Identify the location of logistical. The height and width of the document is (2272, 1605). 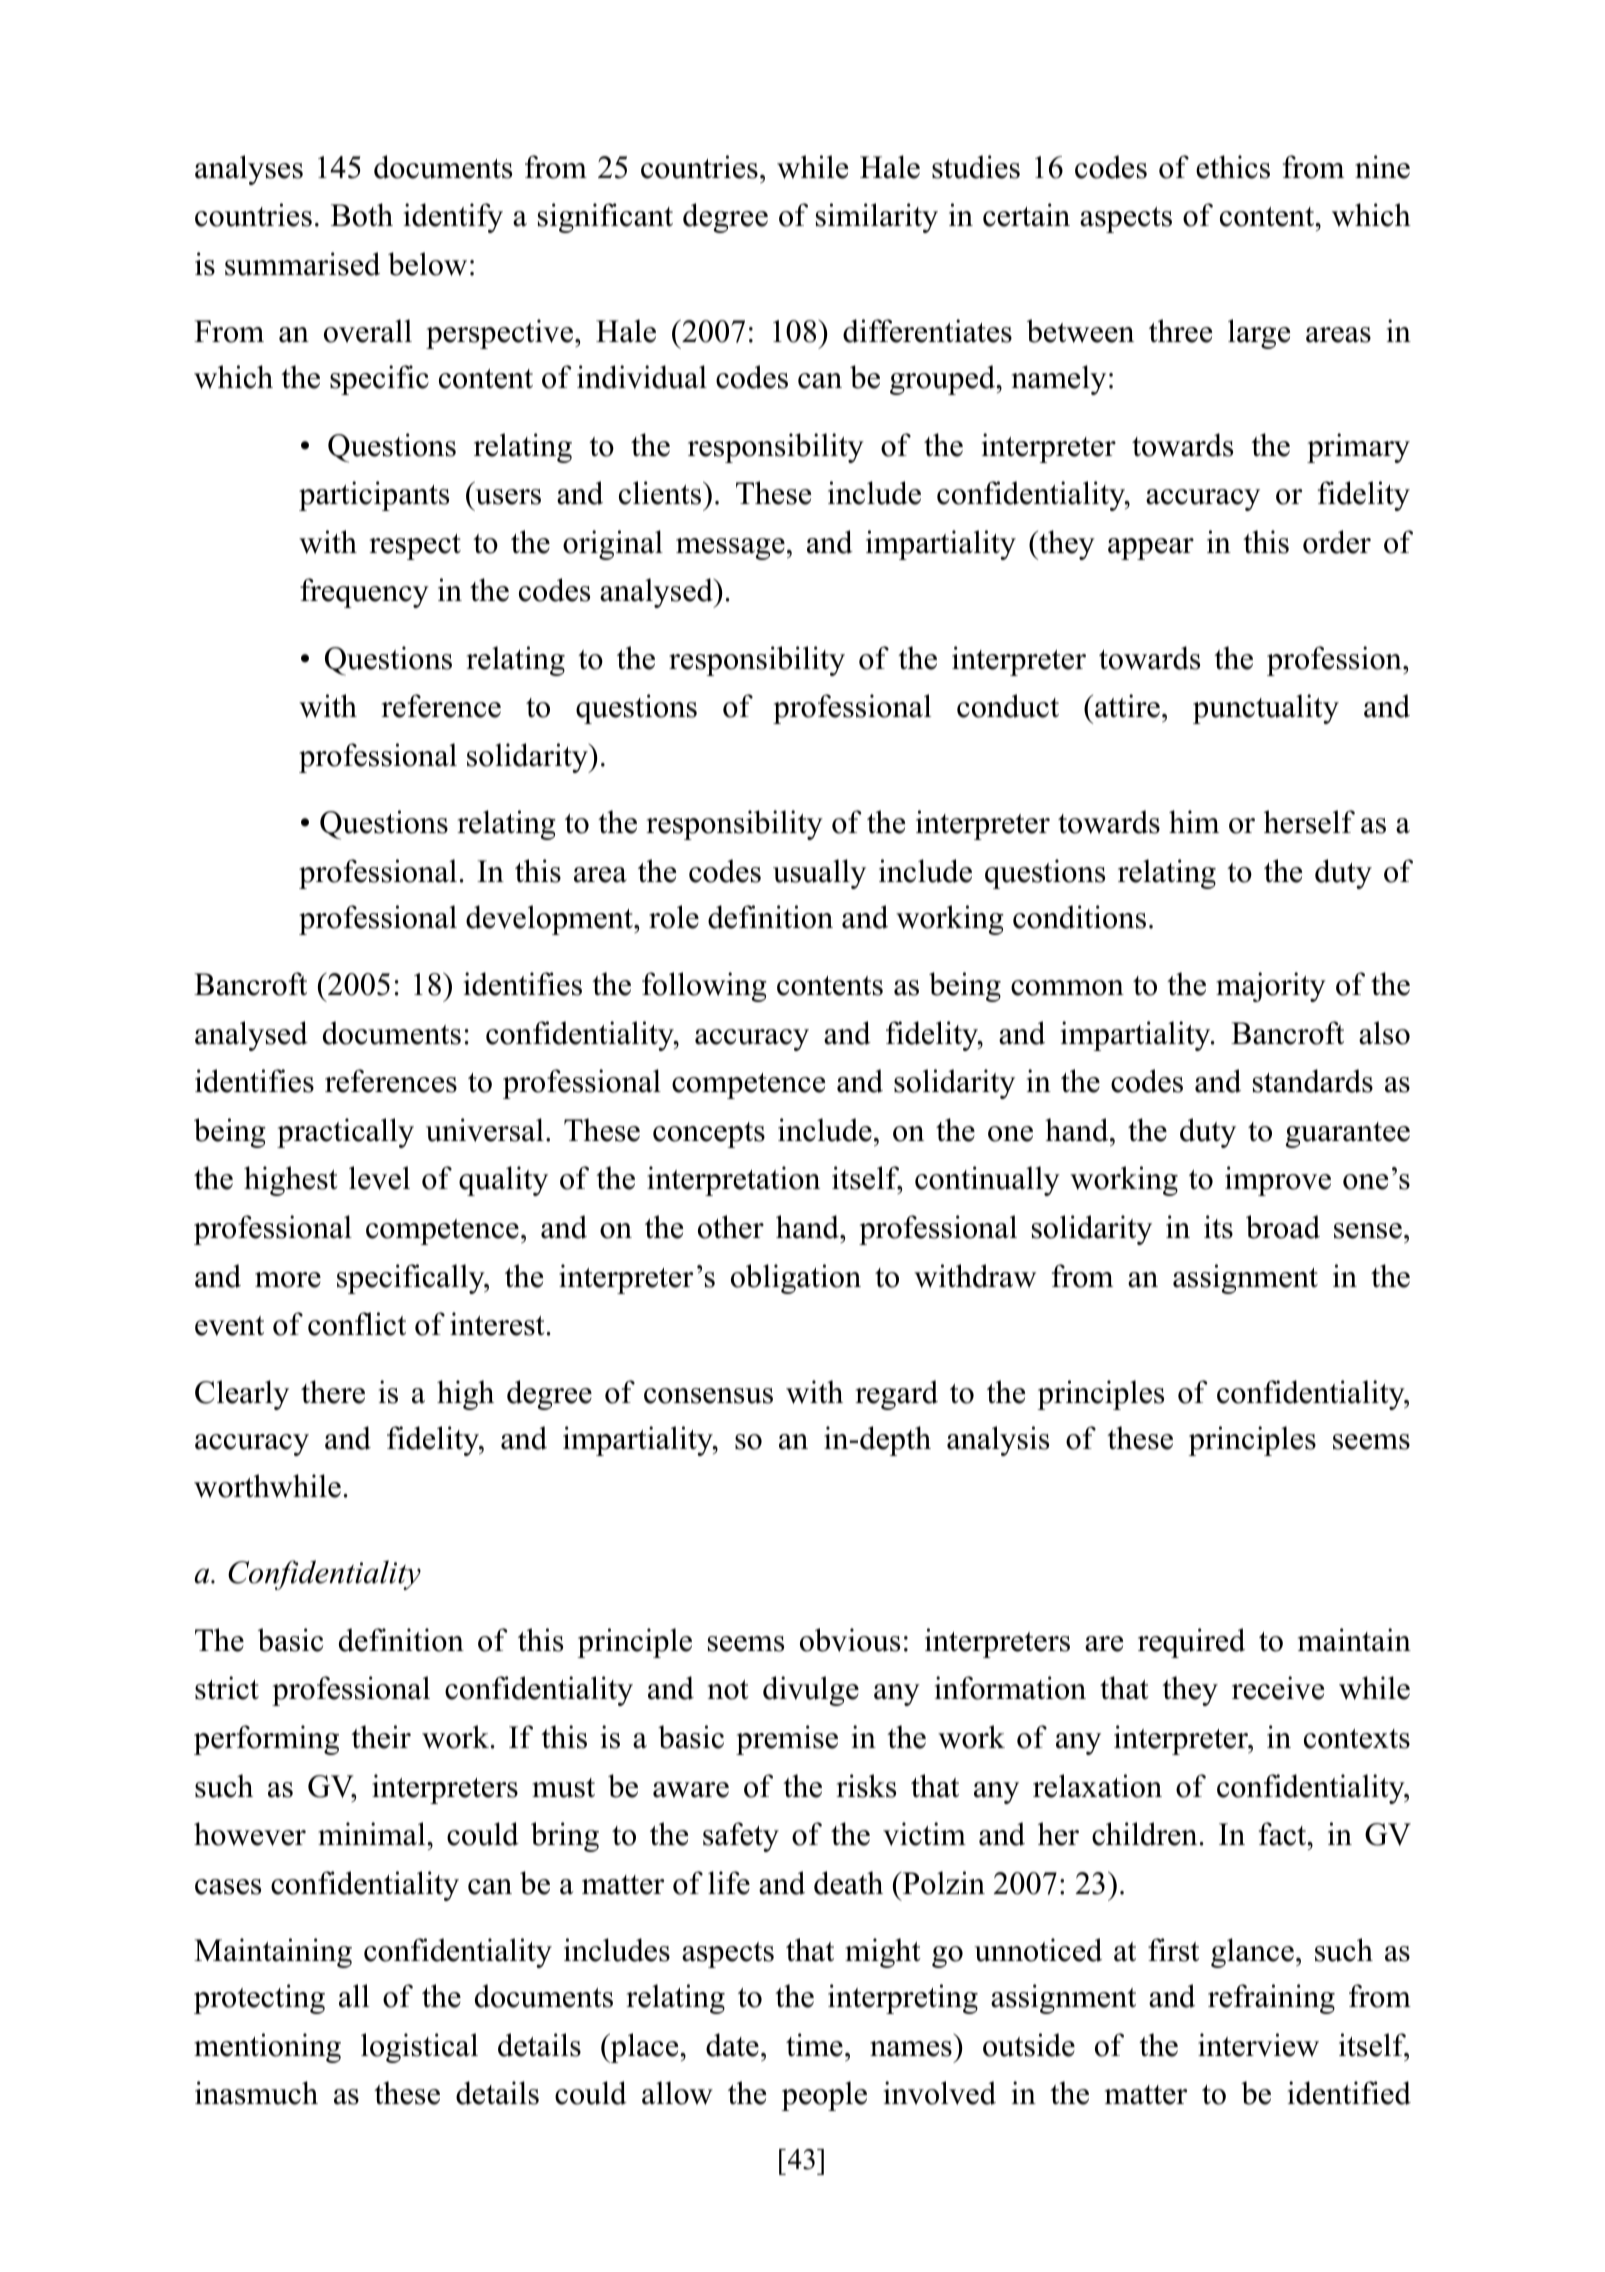
(419, 2048).
